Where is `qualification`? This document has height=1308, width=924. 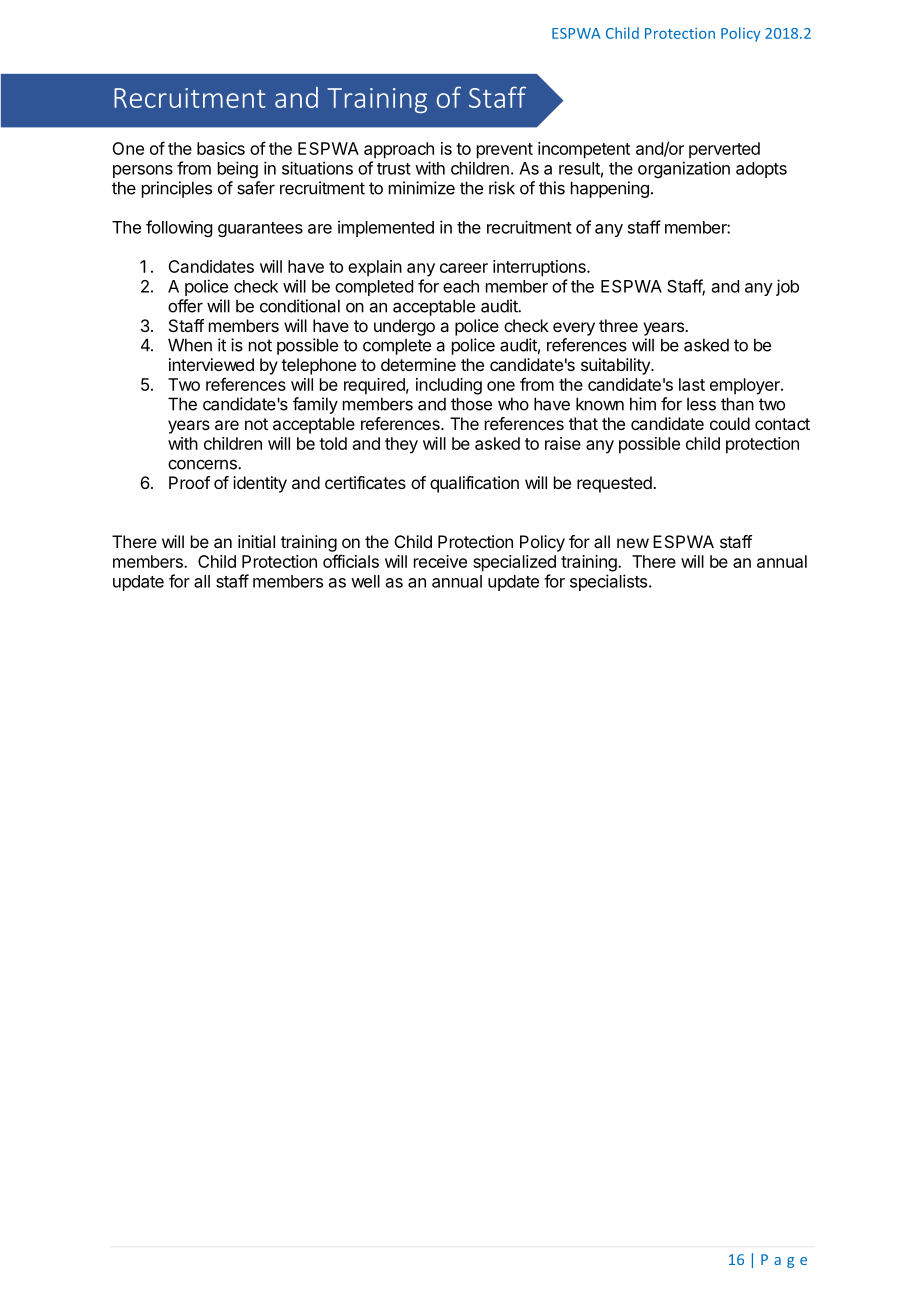
qualification is located at coordinates (474, 484).
